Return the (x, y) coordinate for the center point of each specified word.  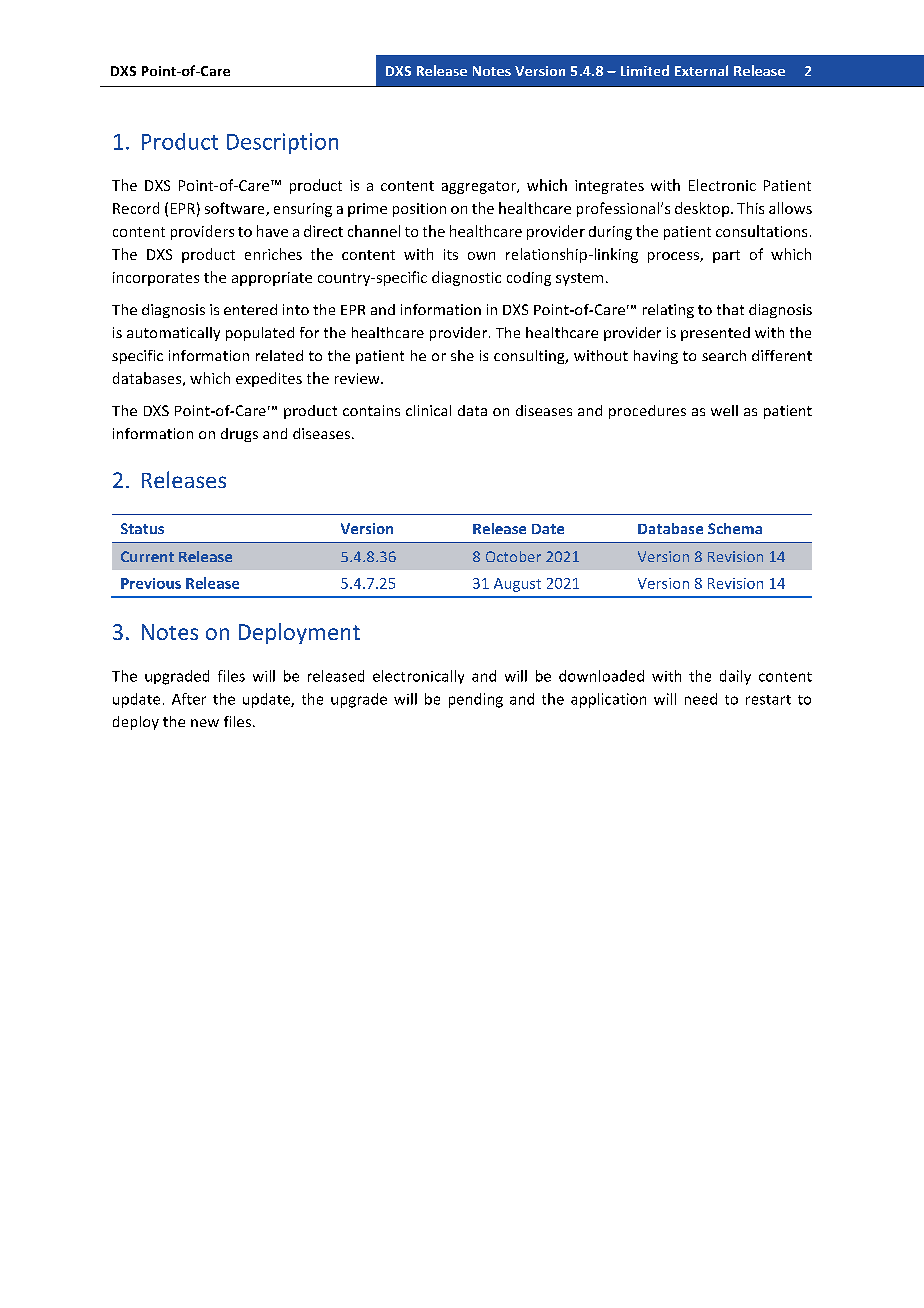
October (513, 556)
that (730, 309)
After (189, 699)
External (701, 70)
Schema (735, 528)
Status (142, 528)
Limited (645, 70)
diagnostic (466, 278)
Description (282, 143)
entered (250, 309)
